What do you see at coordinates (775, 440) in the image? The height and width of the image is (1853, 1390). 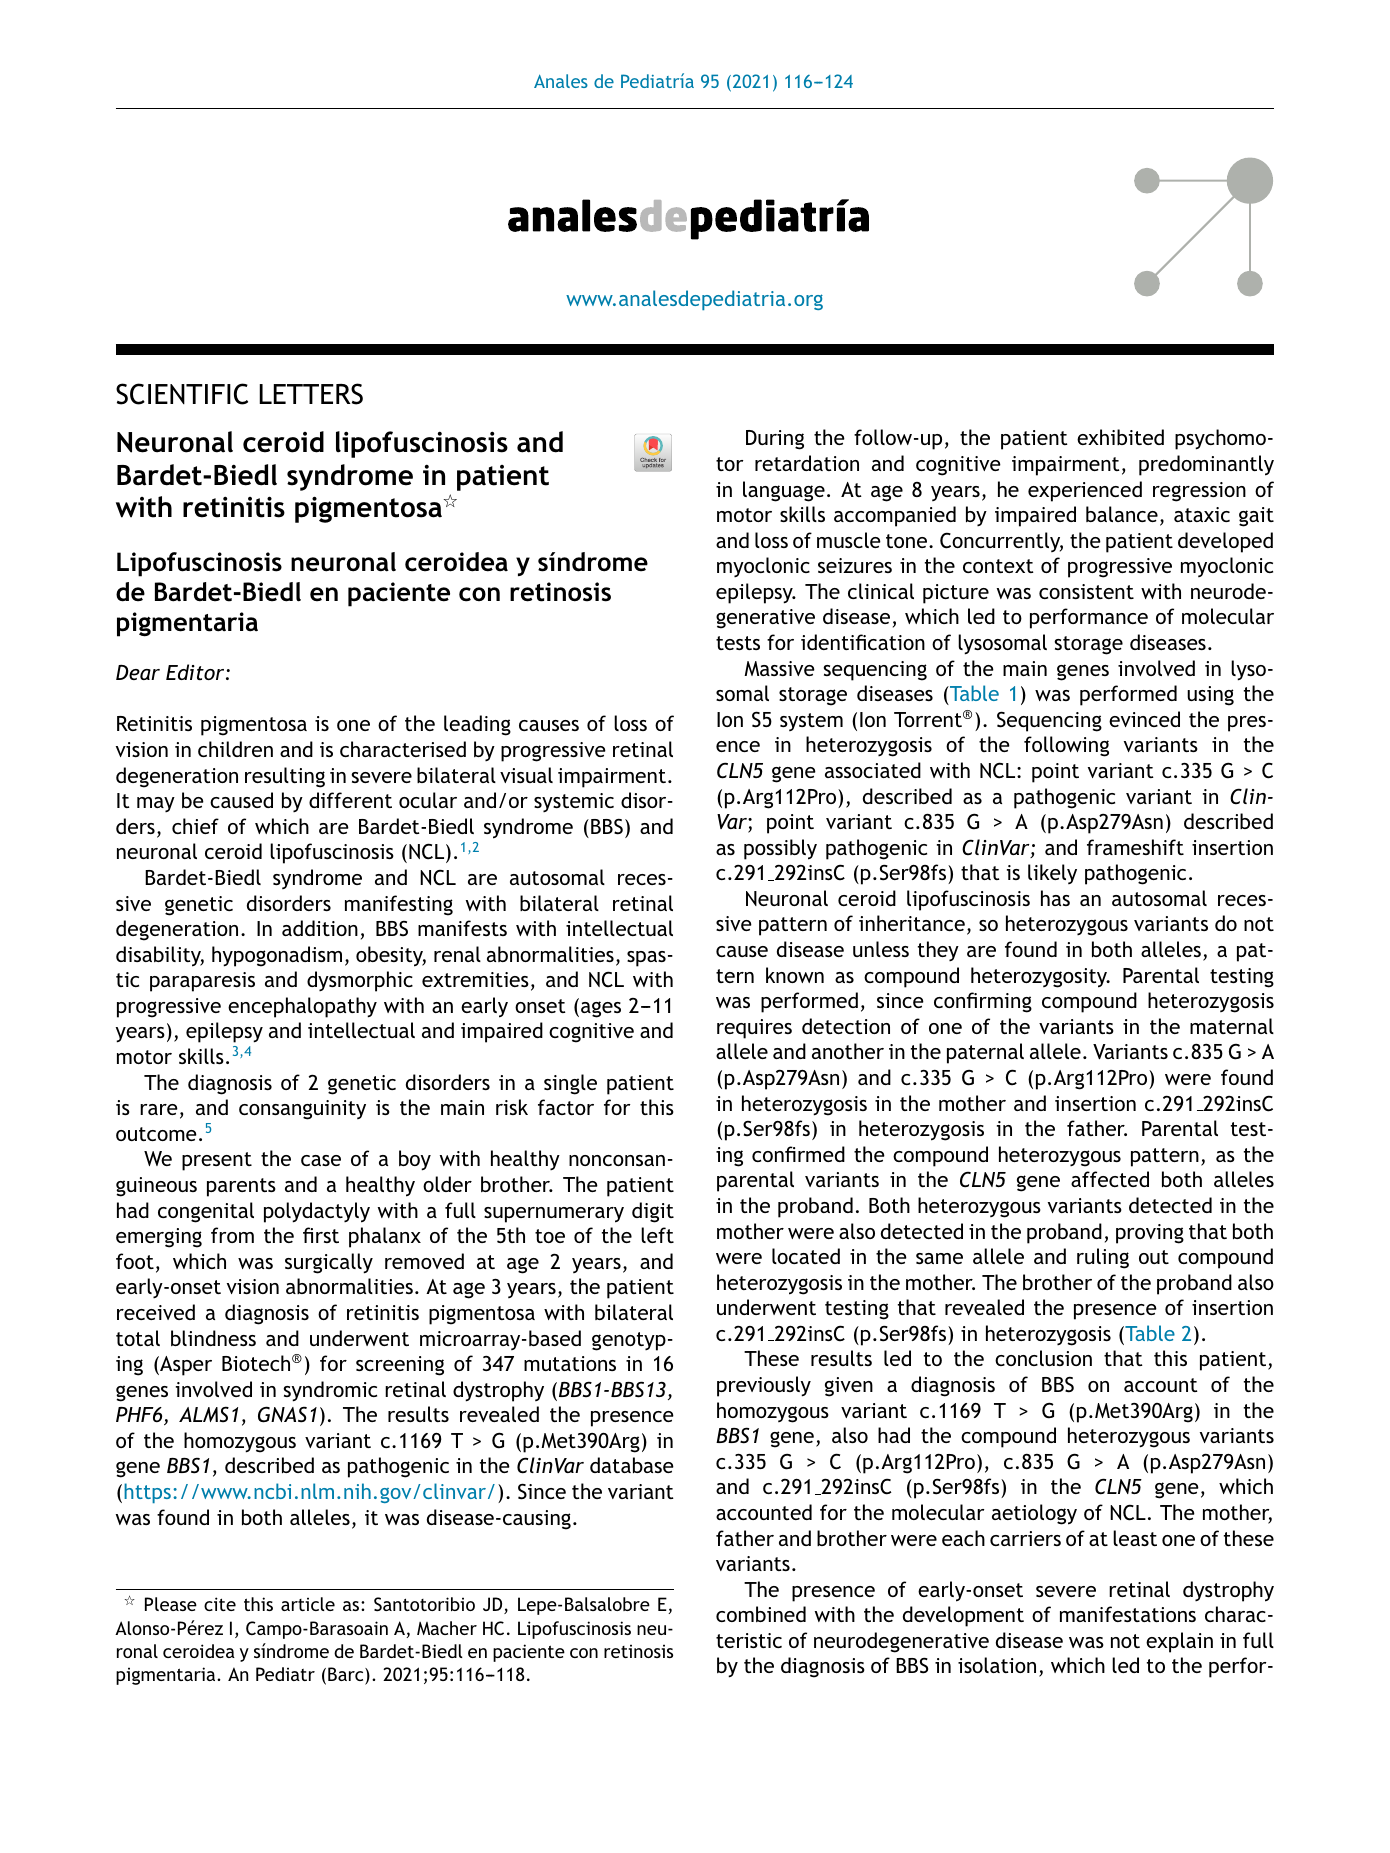 I see `During` at bounding box center [775, 440].
